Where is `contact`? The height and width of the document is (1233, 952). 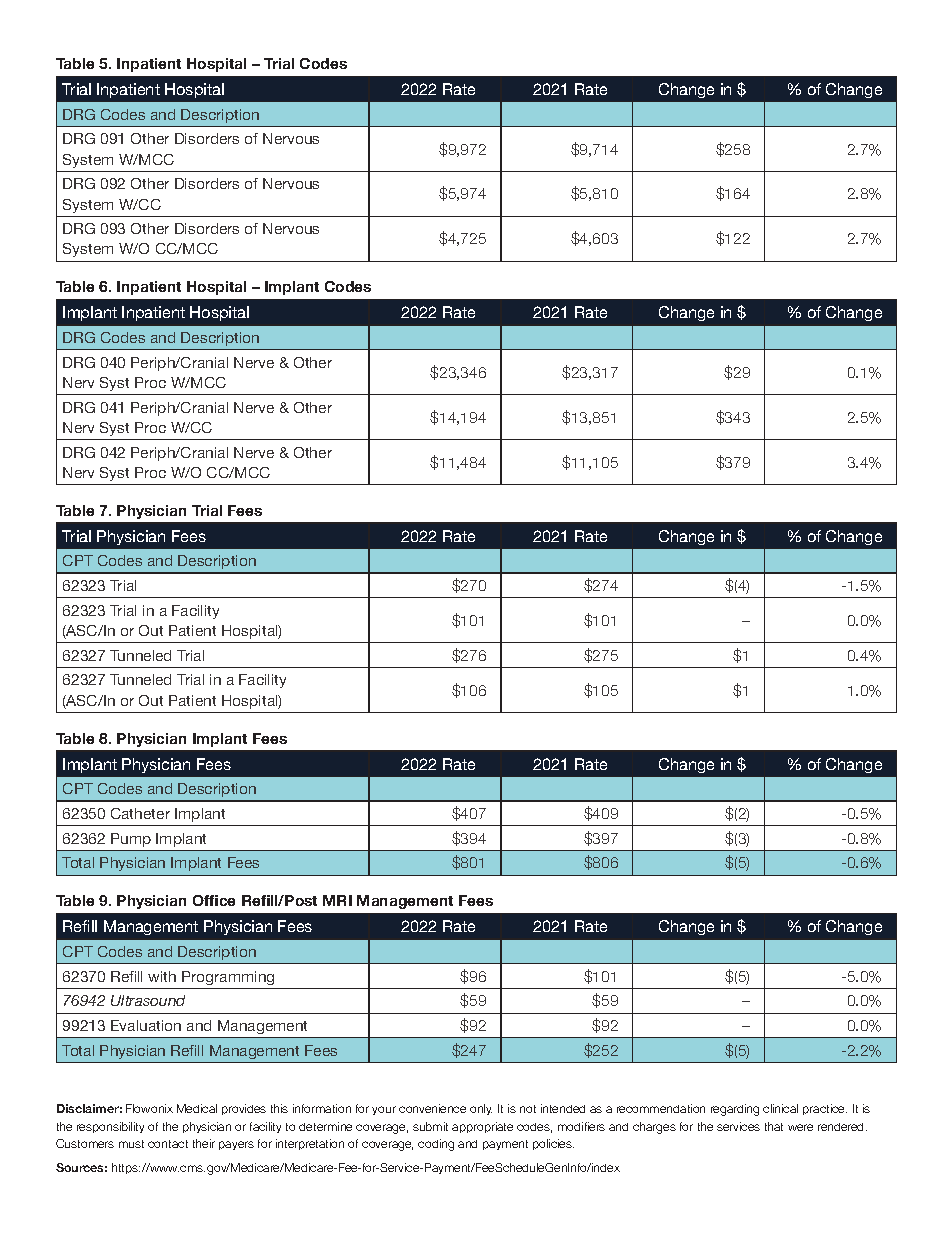 contact is located at coordinates (168, 1144).
